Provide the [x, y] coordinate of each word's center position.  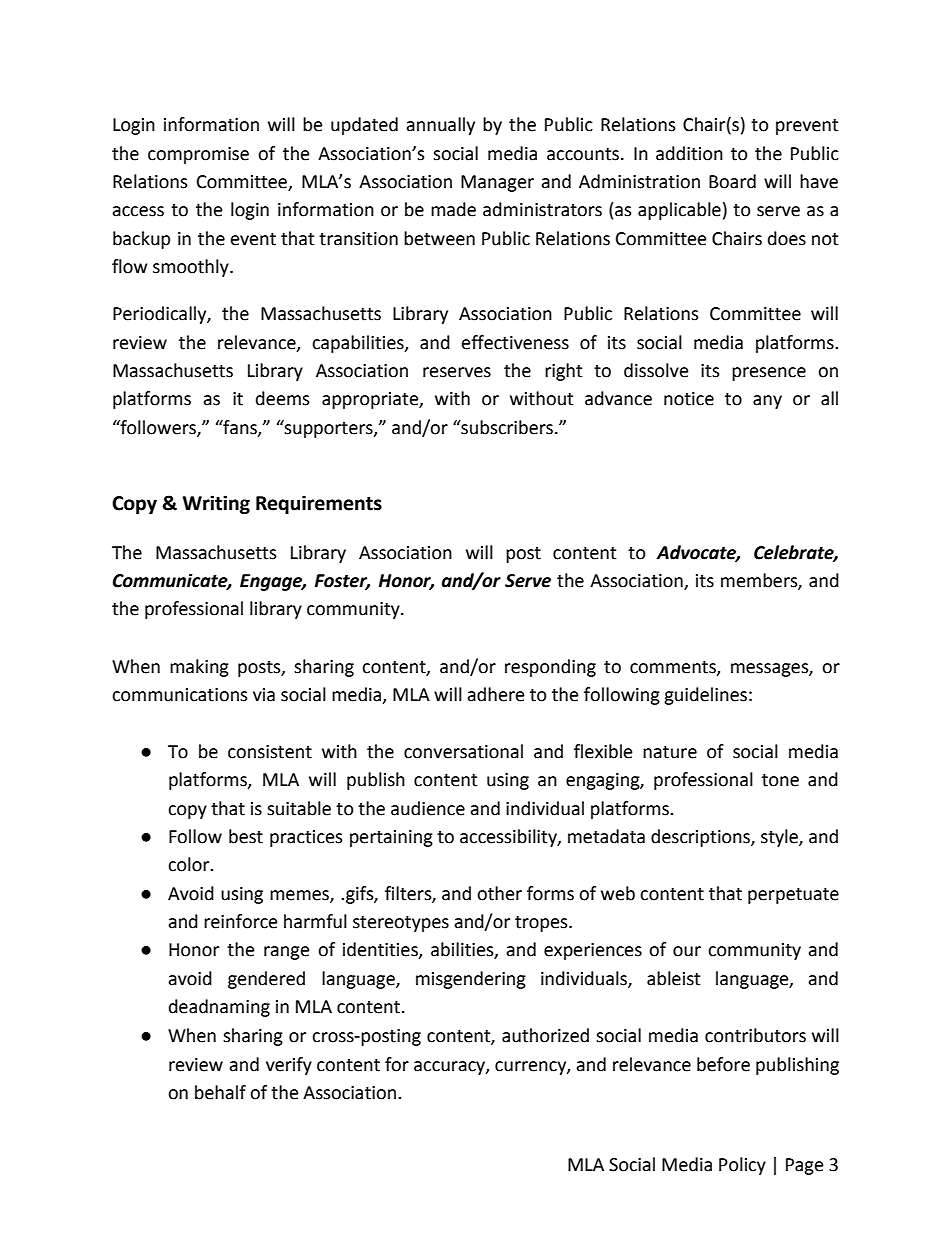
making [199, 668]
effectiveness [515, 342]
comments [674, 668]
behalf [220, 1092]
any [767, 402]
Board [732, 181]
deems [283, 398]
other [499, 893]
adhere [496, 694]
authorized [545, 1035]
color [190, 864]
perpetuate [793, 896]
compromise [198, 155]
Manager [497, 183]
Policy [742, 1166]
